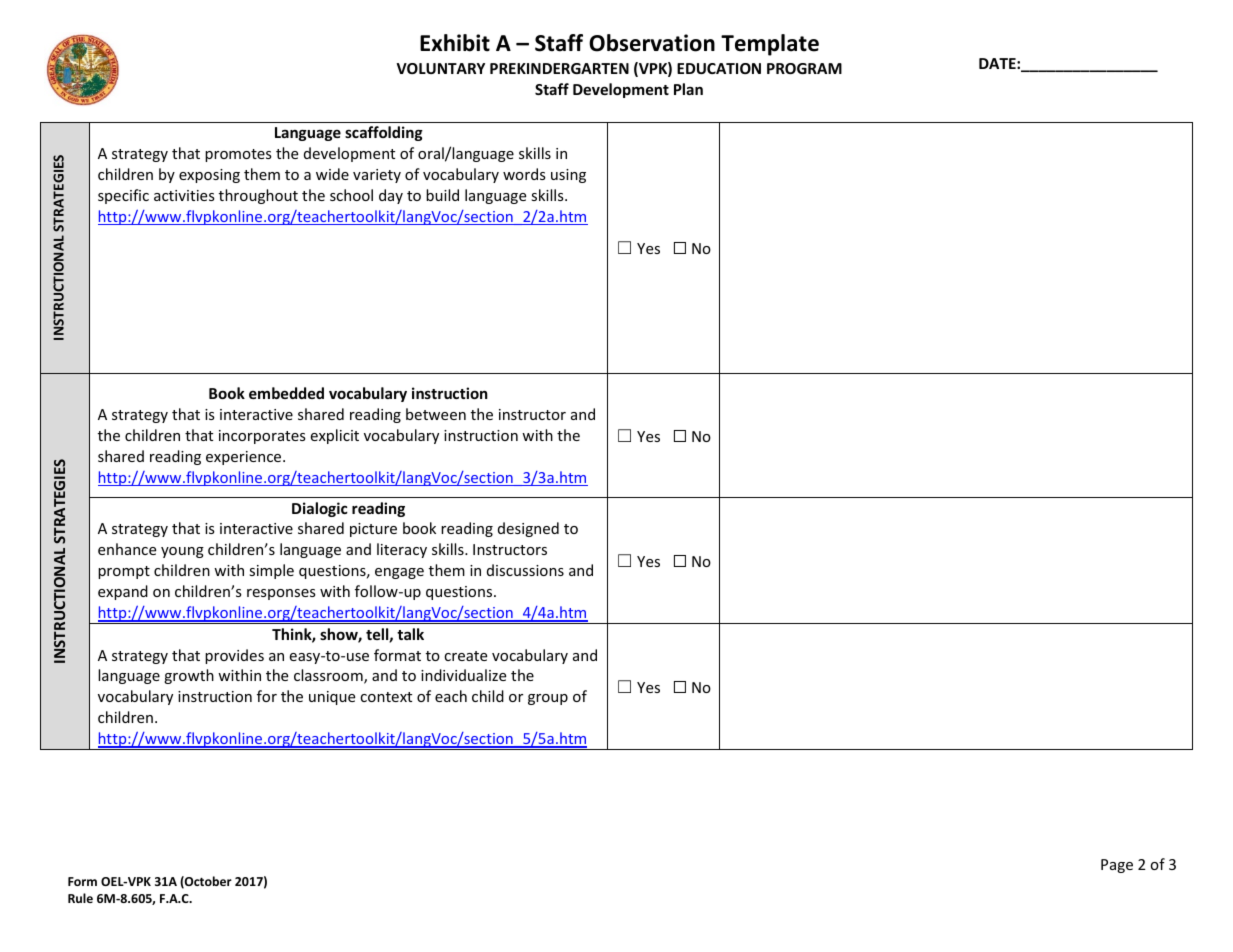  What do you see at coordinates (548, 699) in the image?
I see `group` at bounding box center [548, 699].
